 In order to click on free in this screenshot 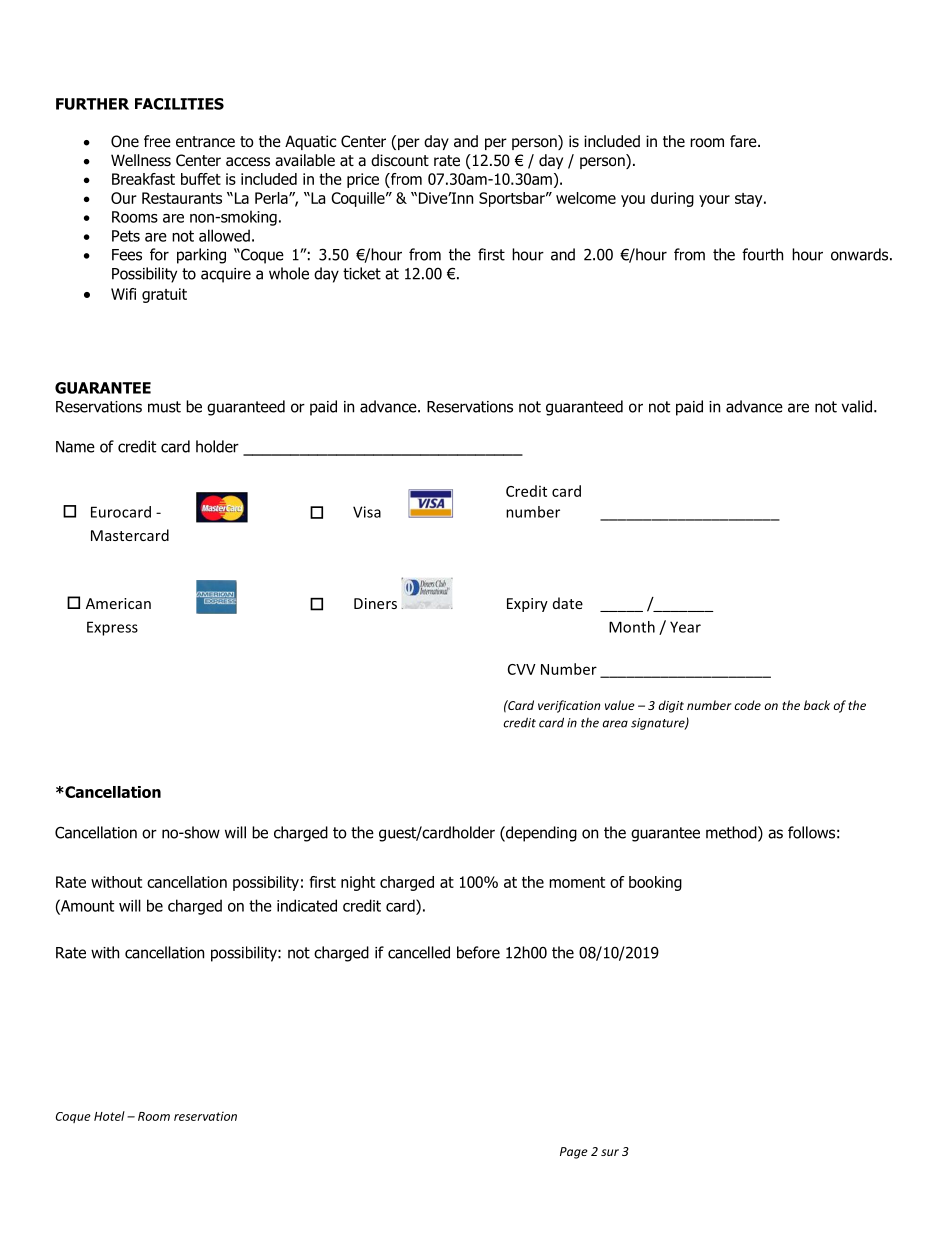, I will do `click(157, 141)`.
